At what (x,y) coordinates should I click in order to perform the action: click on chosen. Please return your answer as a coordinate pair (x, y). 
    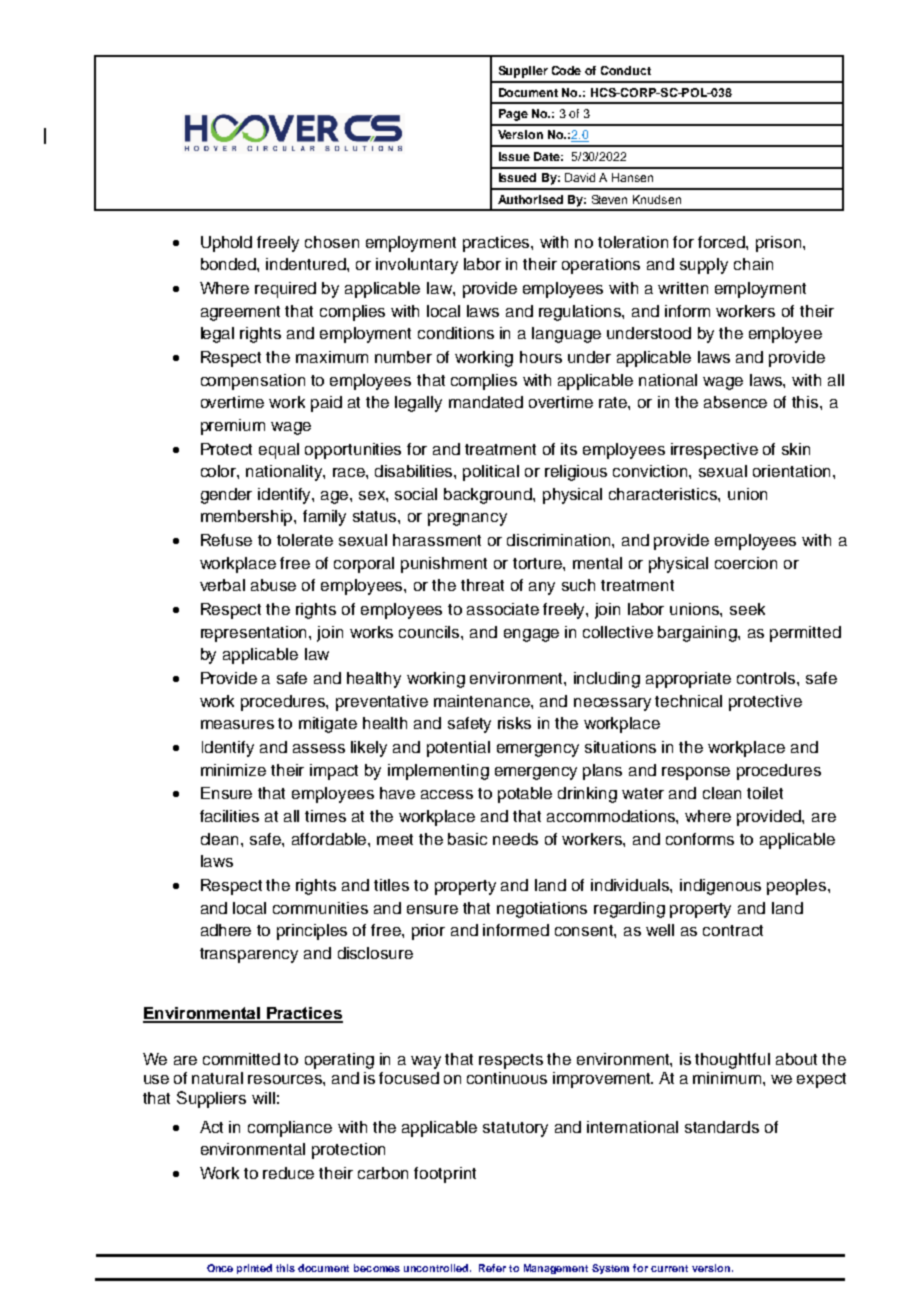
    Looking at the image, I should click on (332, 242).
